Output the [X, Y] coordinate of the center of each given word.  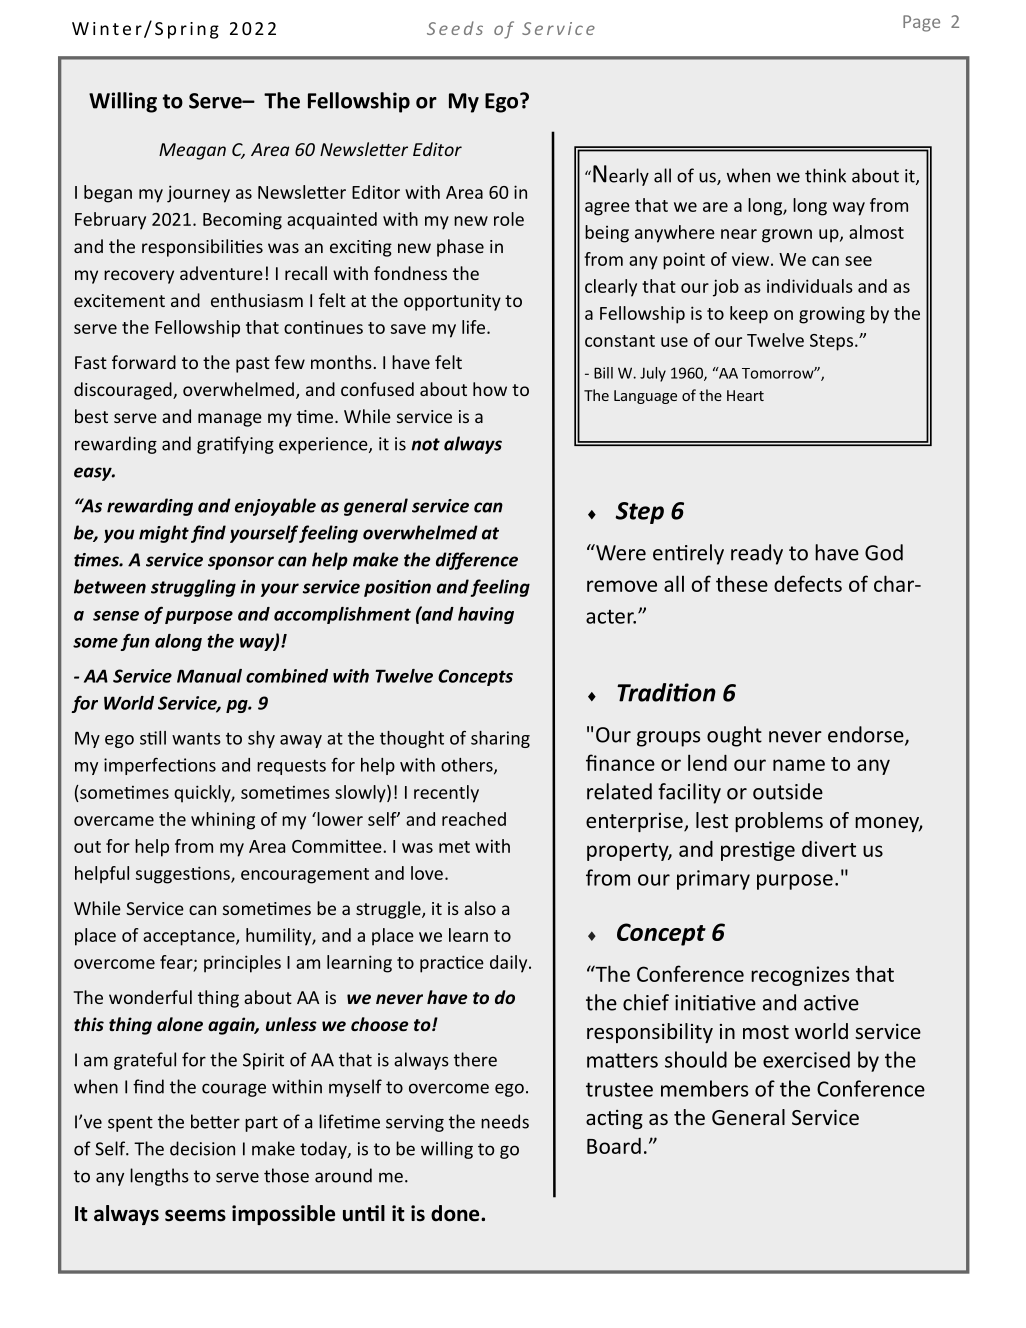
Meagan [192, 151]
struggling [193, 588]
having [486, 615]
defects [808, 583]
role [509, 219]
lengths [159, 1177]
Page [921, 23]
